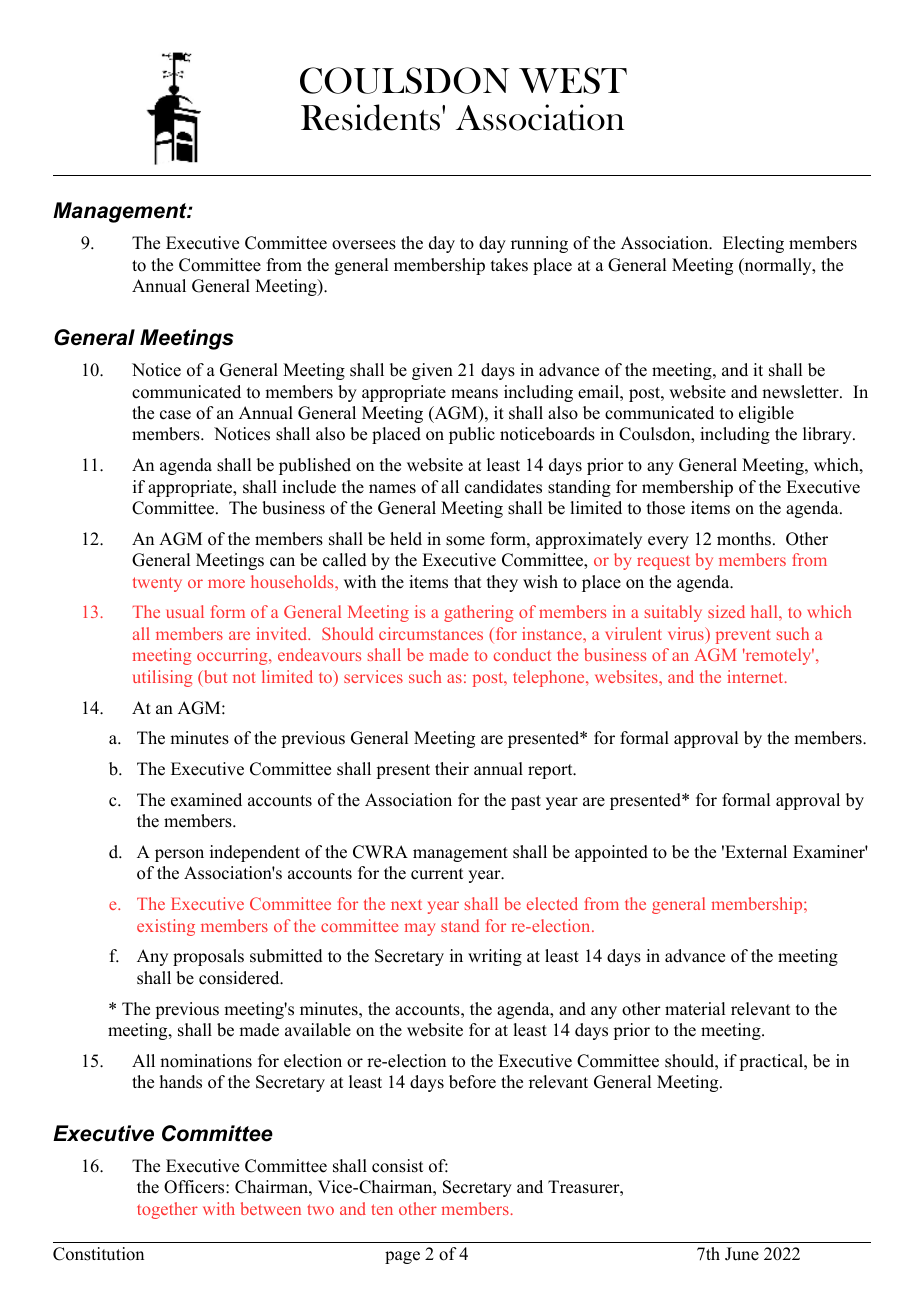 The width and height of the screenshot is (924, 1308). Describe the element at coordinates (402, 1257) in the screenshot. I see `page` at that location.
